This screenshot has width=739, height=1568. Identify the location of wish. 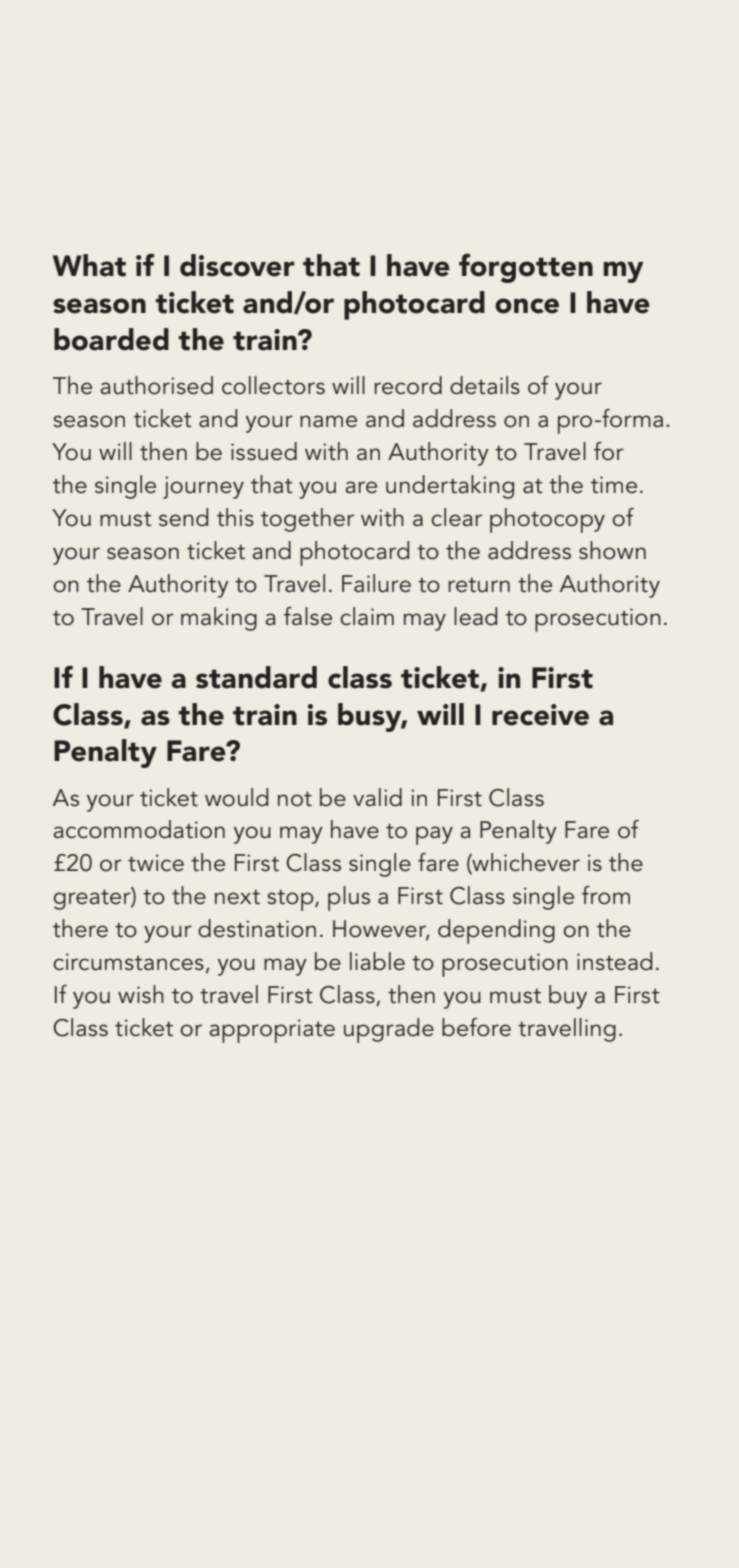
(141, 994).
